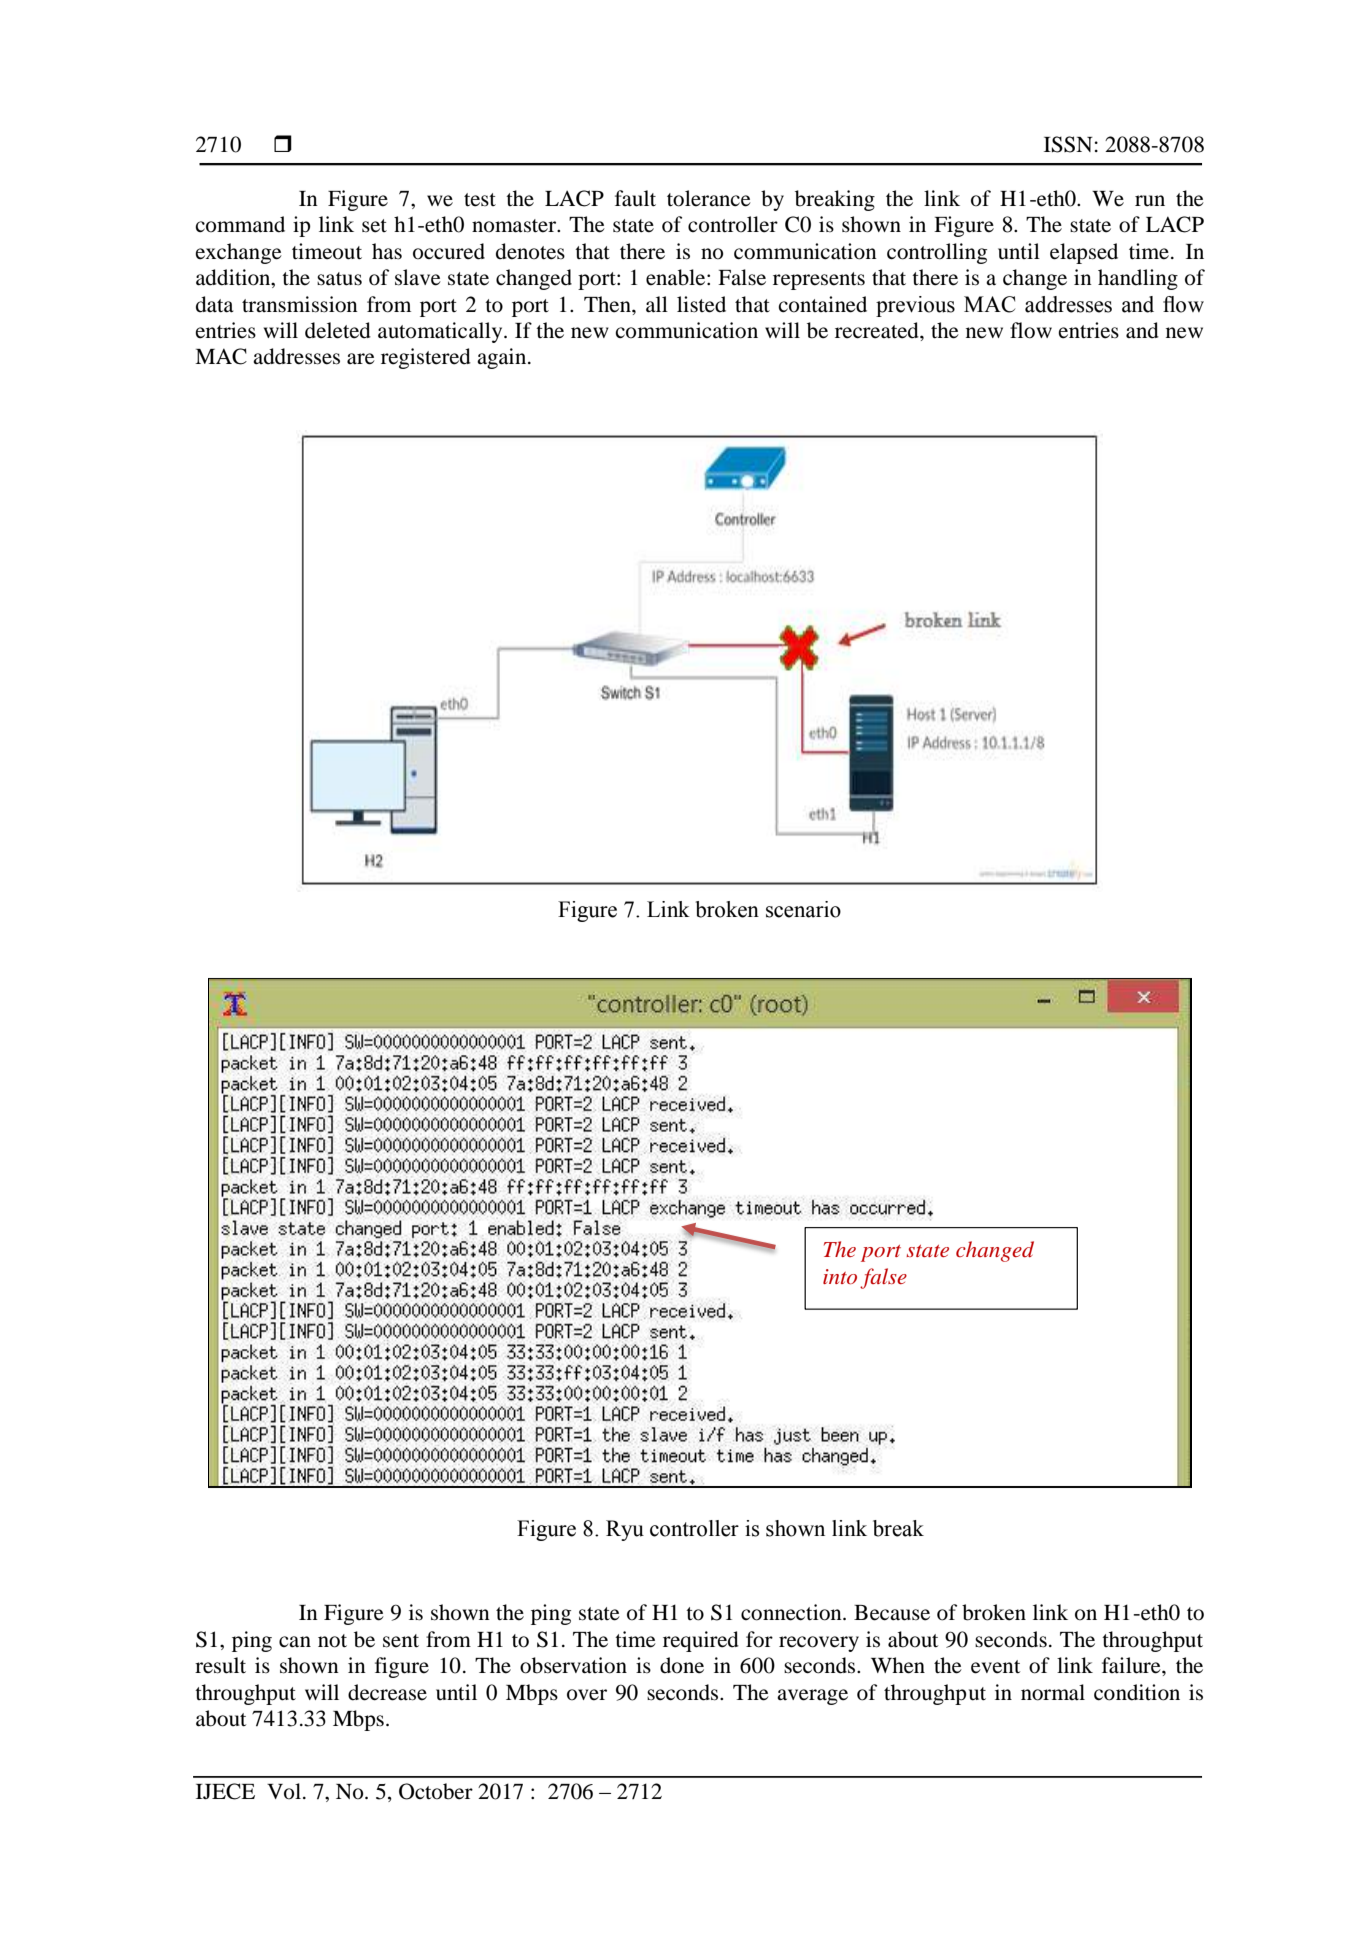  What do you see at coordinates (709, 198) in the screenshot?
I see `tolerance` at bounding box center [709, 198].
